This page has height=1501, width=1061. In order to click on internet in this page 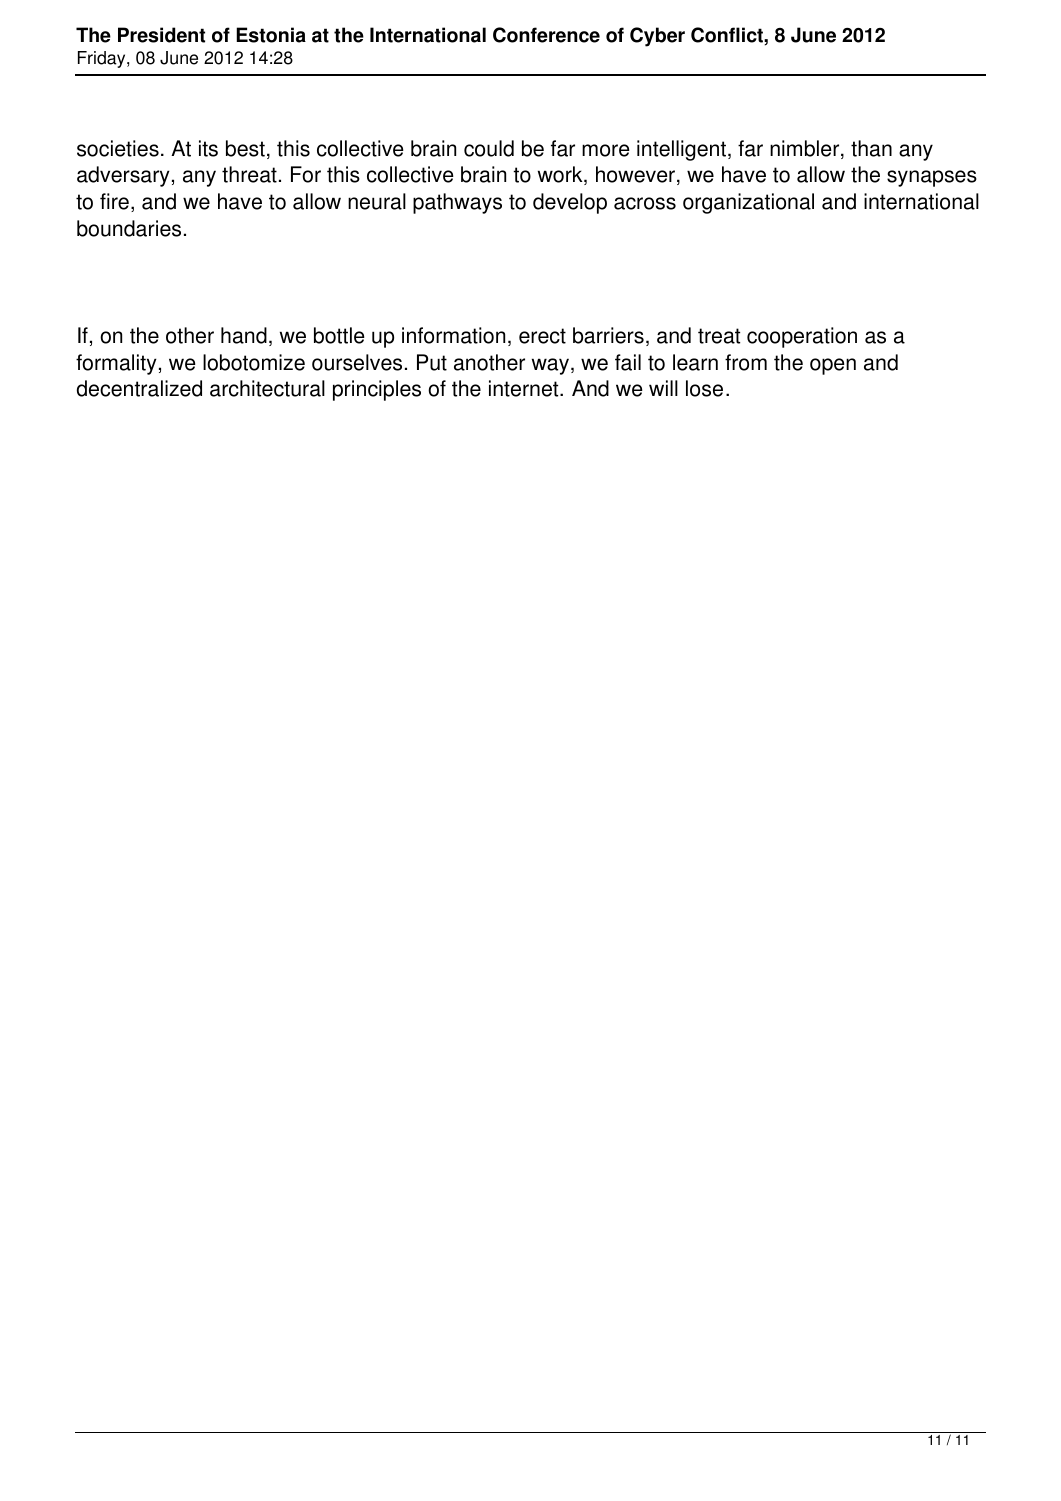, I will do `click(525, 388)`.
